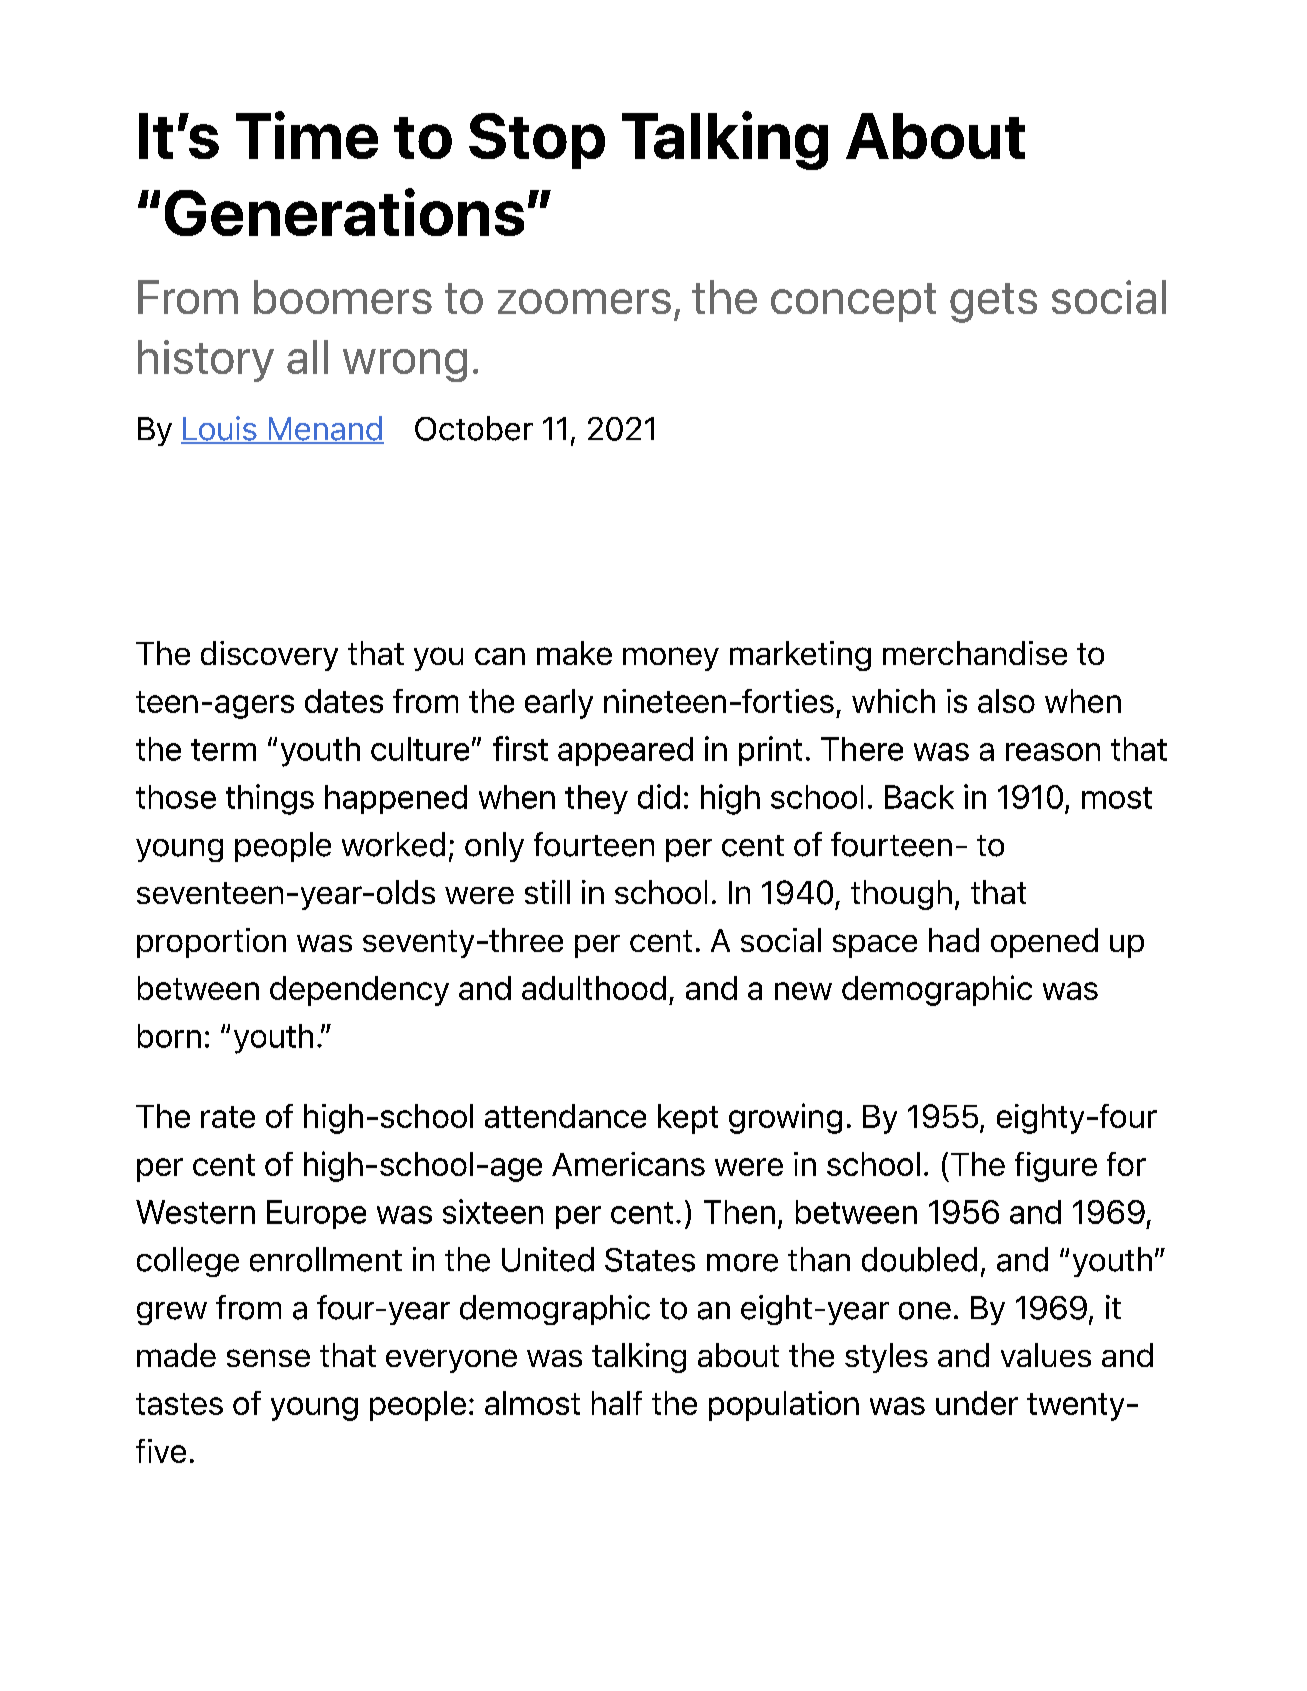  I want to click on had, so click(954, 940).
